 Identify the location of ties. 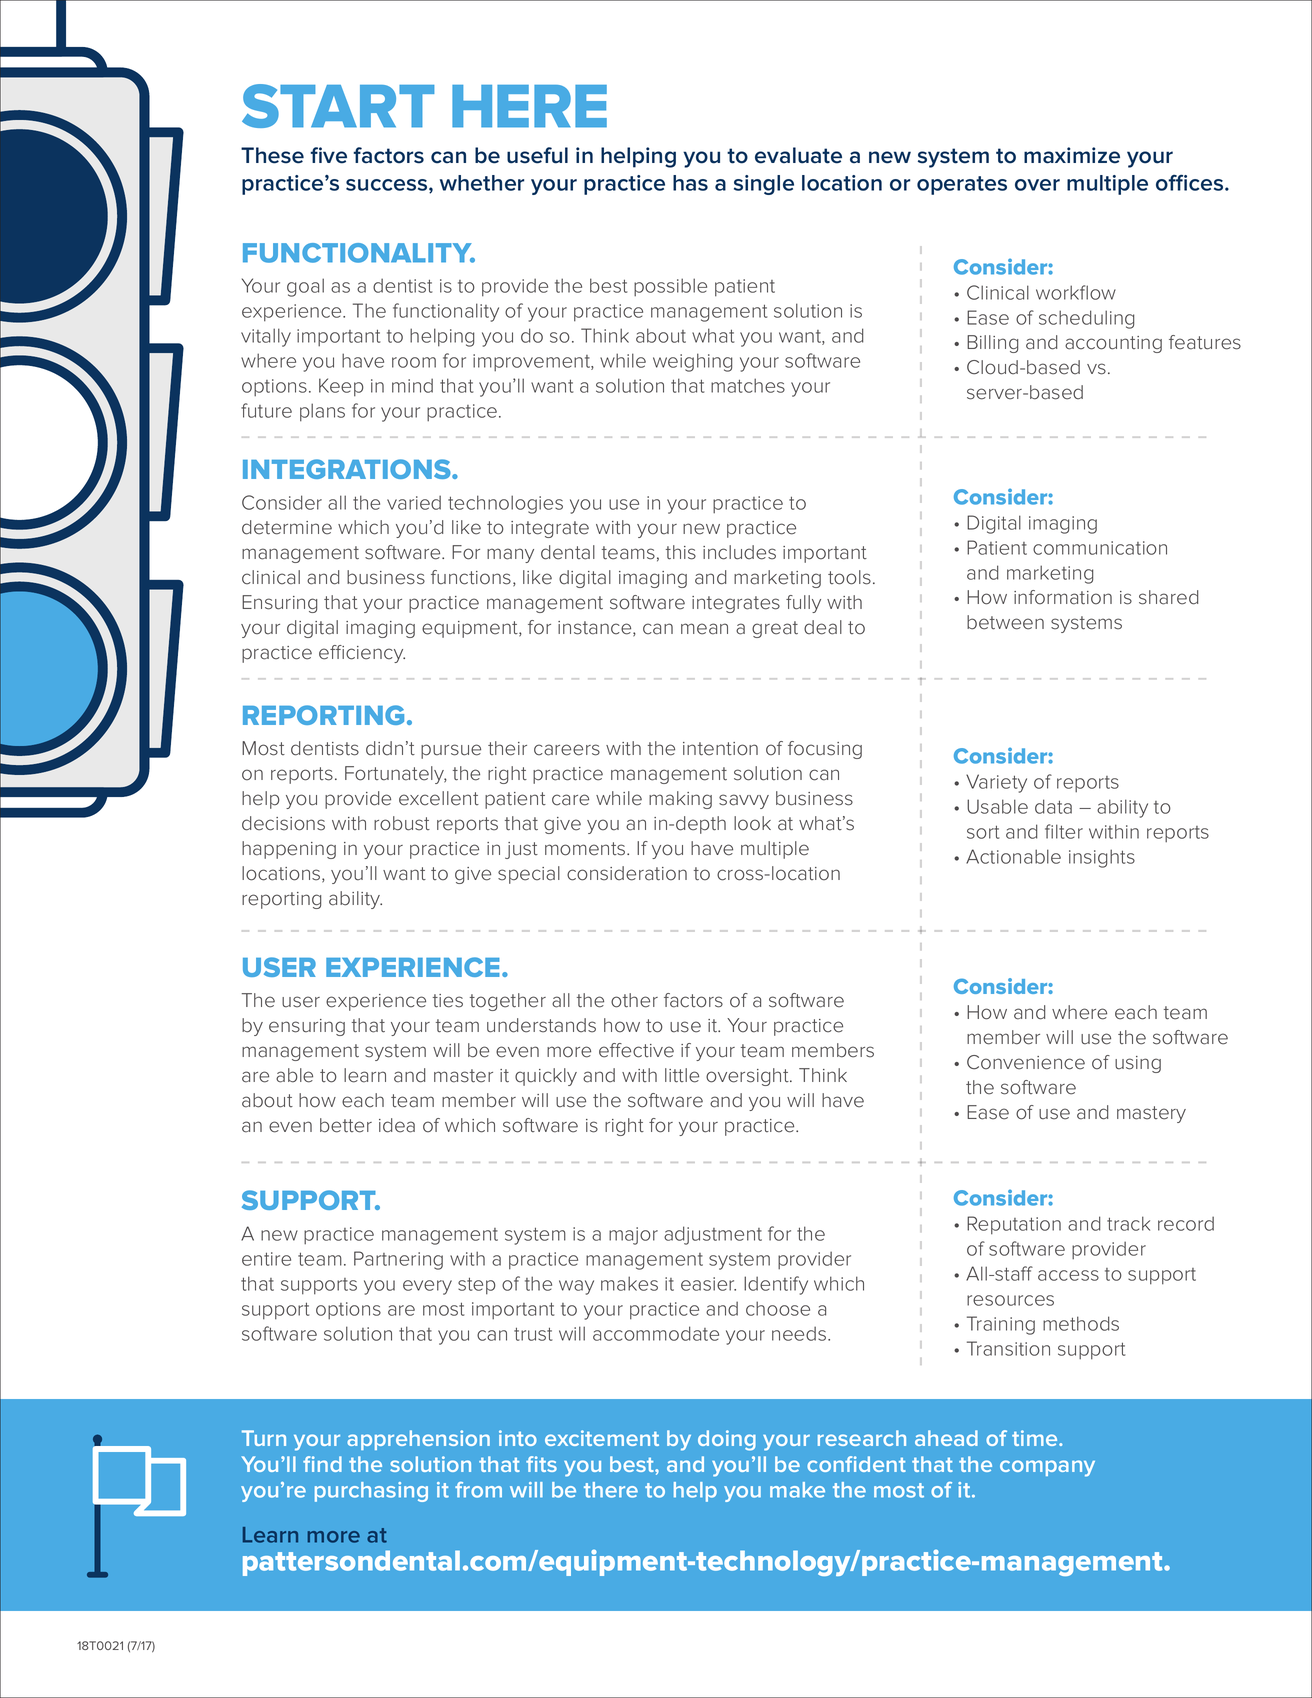
(448, 1001).
